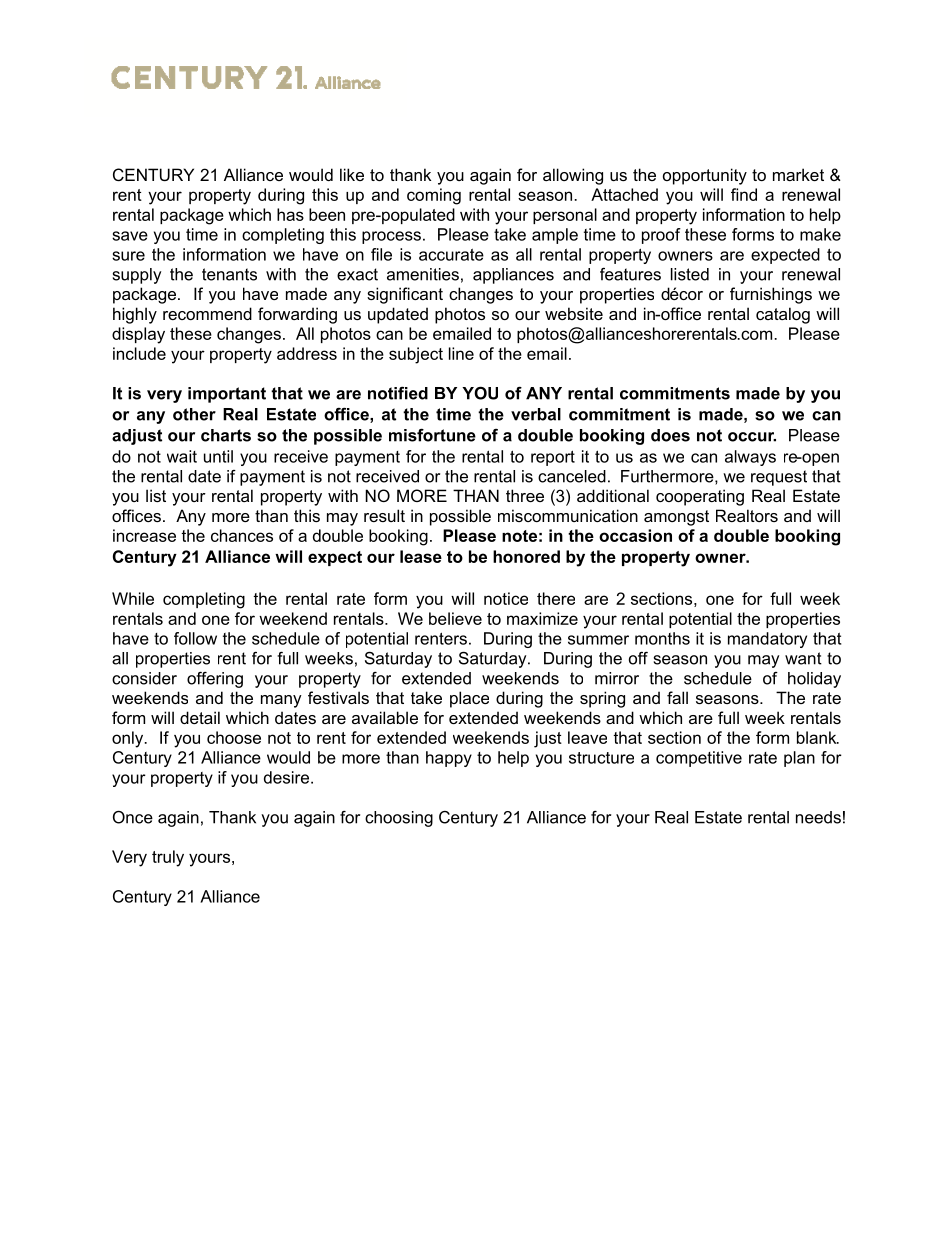 This page has width=952, height=1233. I want to click on cooperating, so click(700, 497).
